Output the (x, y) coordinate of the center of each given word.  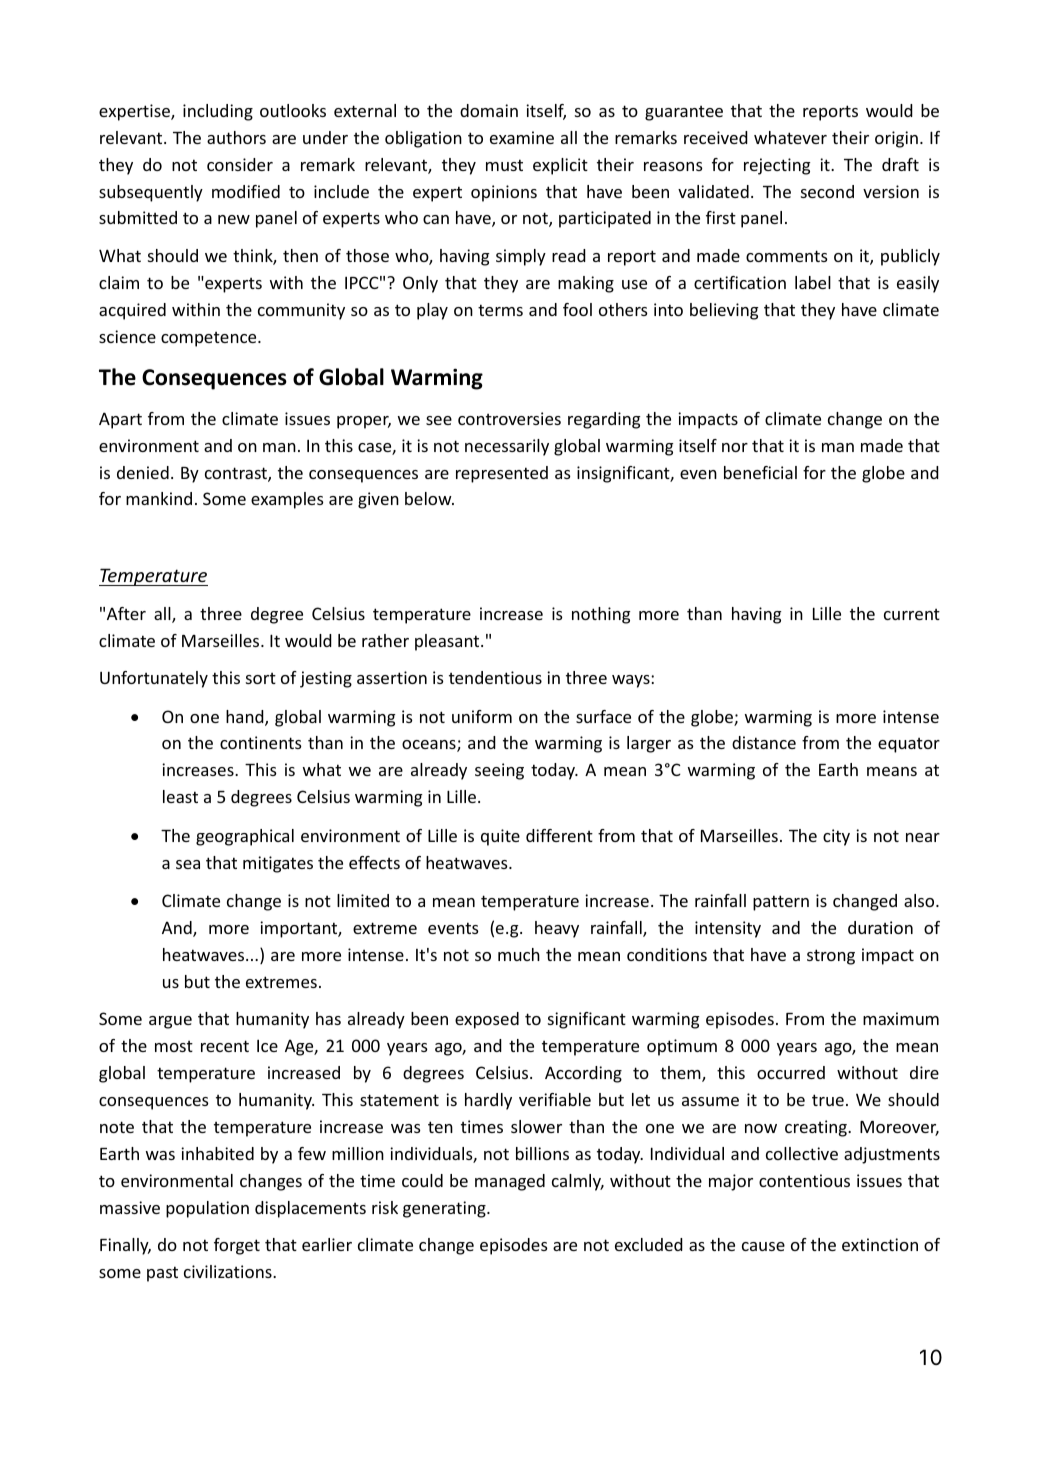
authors (236, 137)
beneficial (760, 472)
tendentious (495, 677)
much (519, 954)
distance (764, 742)
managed (510, 1182)
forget (237, 1246)
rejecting (777, 166)
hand (246, 718)
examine (522, 137)
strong (831, 957)
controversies (509, 418)
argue (170, 1022)
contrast (237, 474)
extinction (880, 1244)
